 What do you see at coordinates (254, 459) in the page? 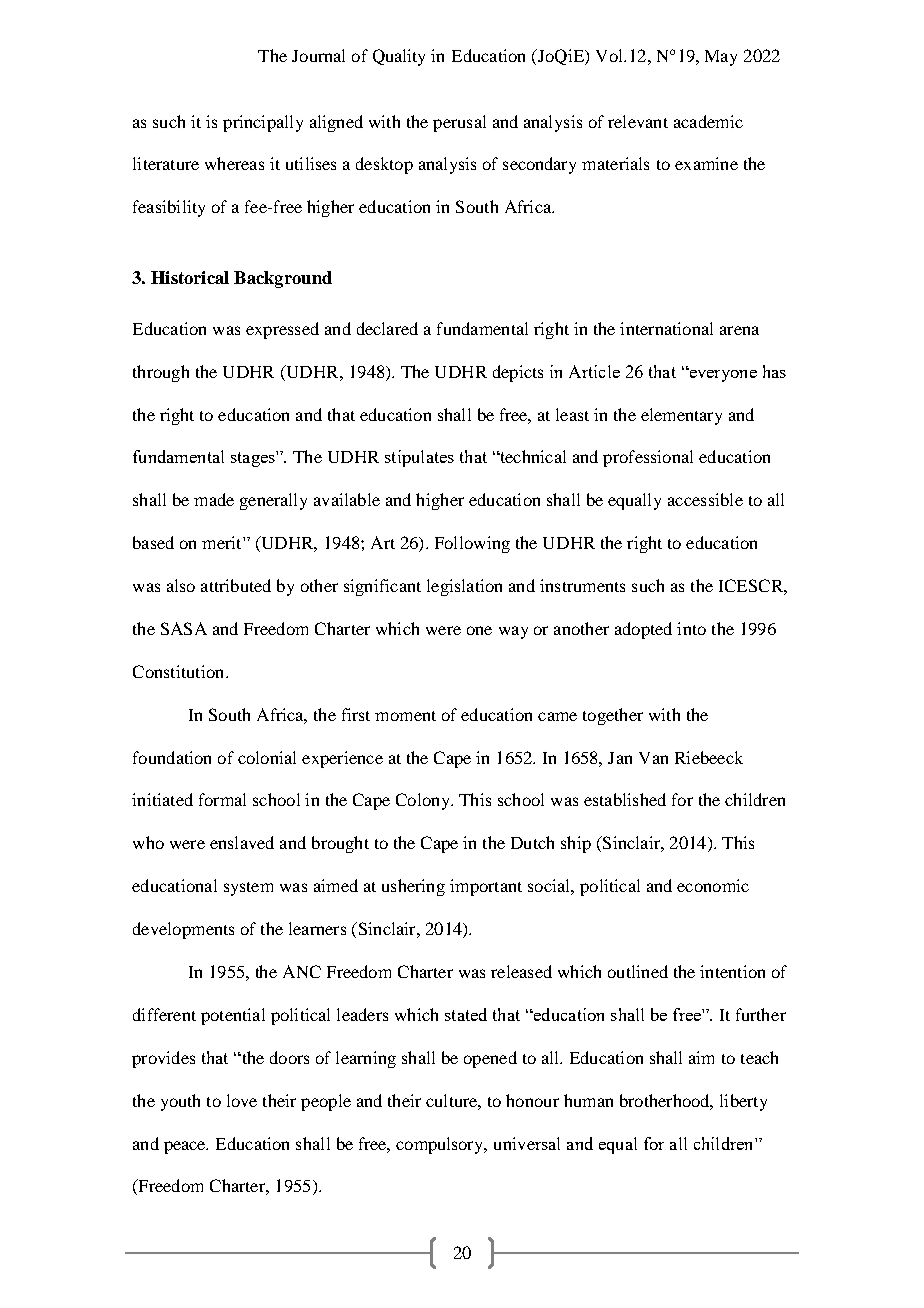
I see `stages` at bounding box center [254, 459].
